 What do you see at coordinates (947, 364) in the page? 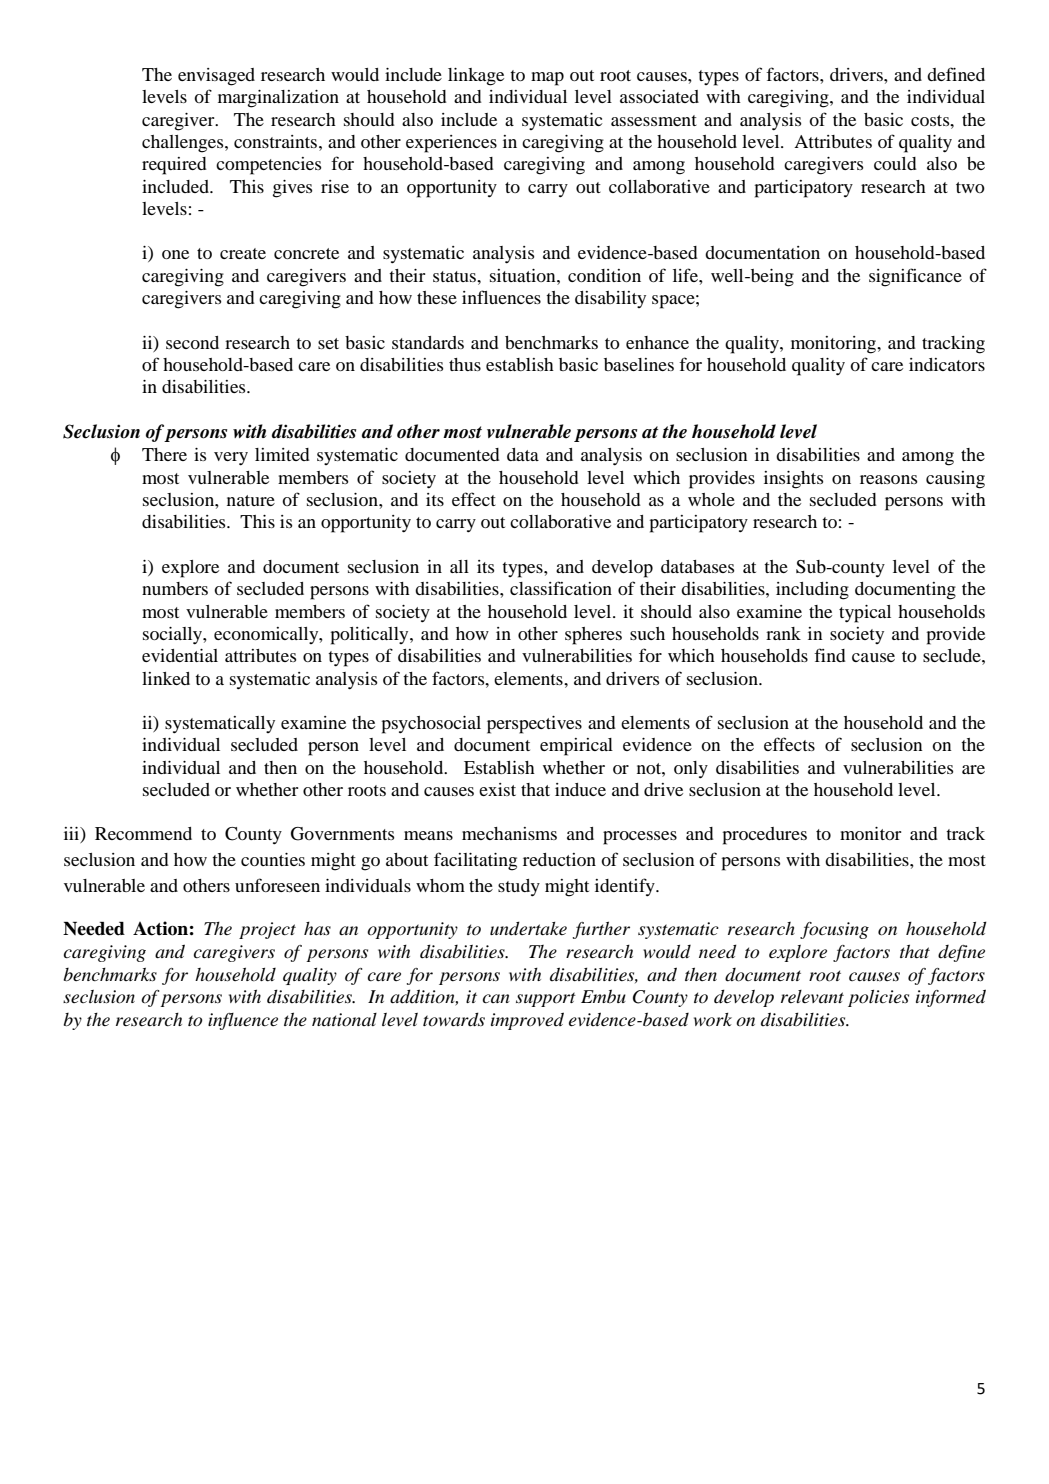
I see `indicators` at bounding box center [947, 364].
